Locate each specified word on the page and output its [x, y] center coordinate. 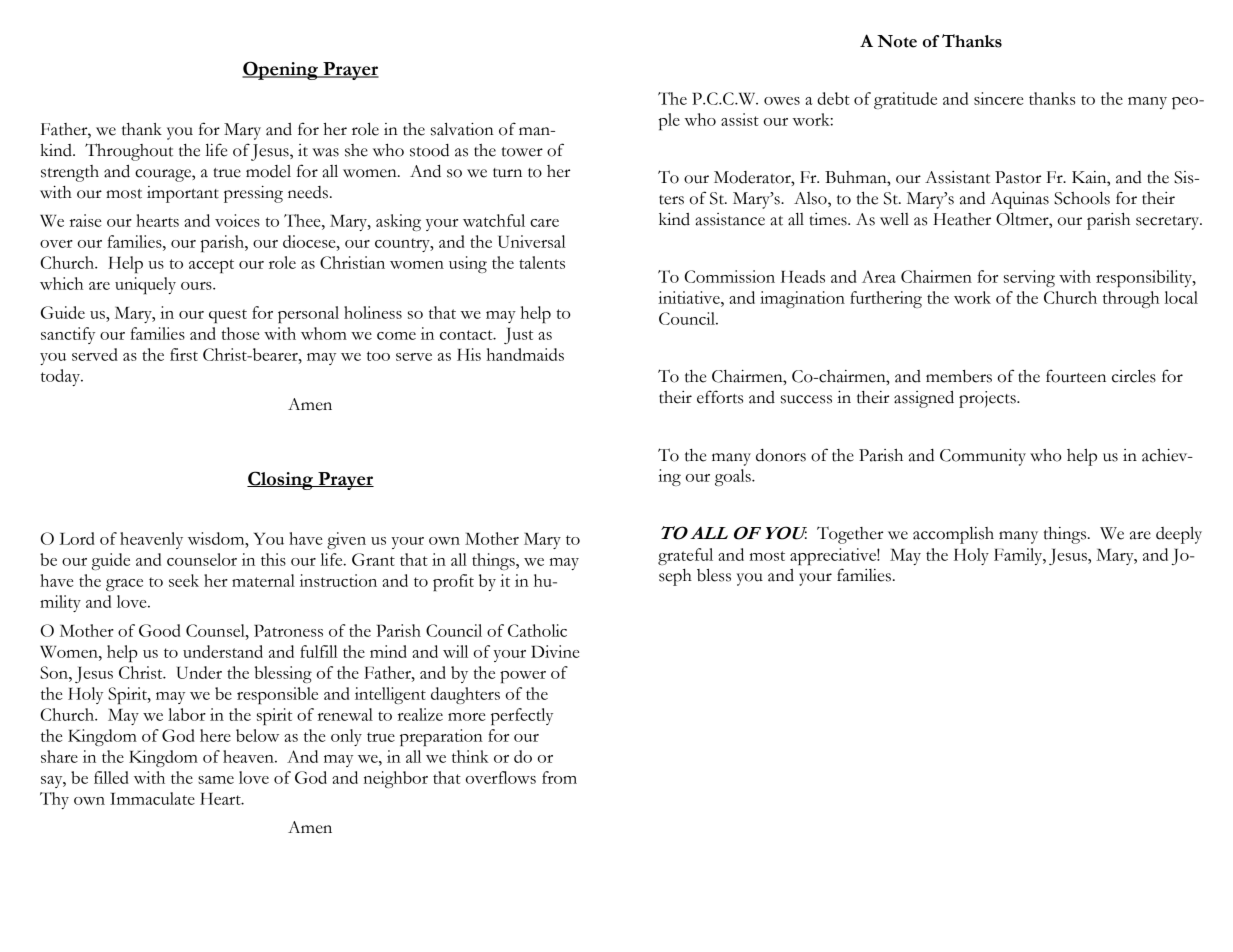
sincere [998, 98]
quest [228, 316]
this [273, 559]
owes [782, 101]
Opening [281, 70]
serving [1029, 278]
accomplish [953, 535]
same [216, 780]
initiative [690, 297]
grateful [685, 556]
